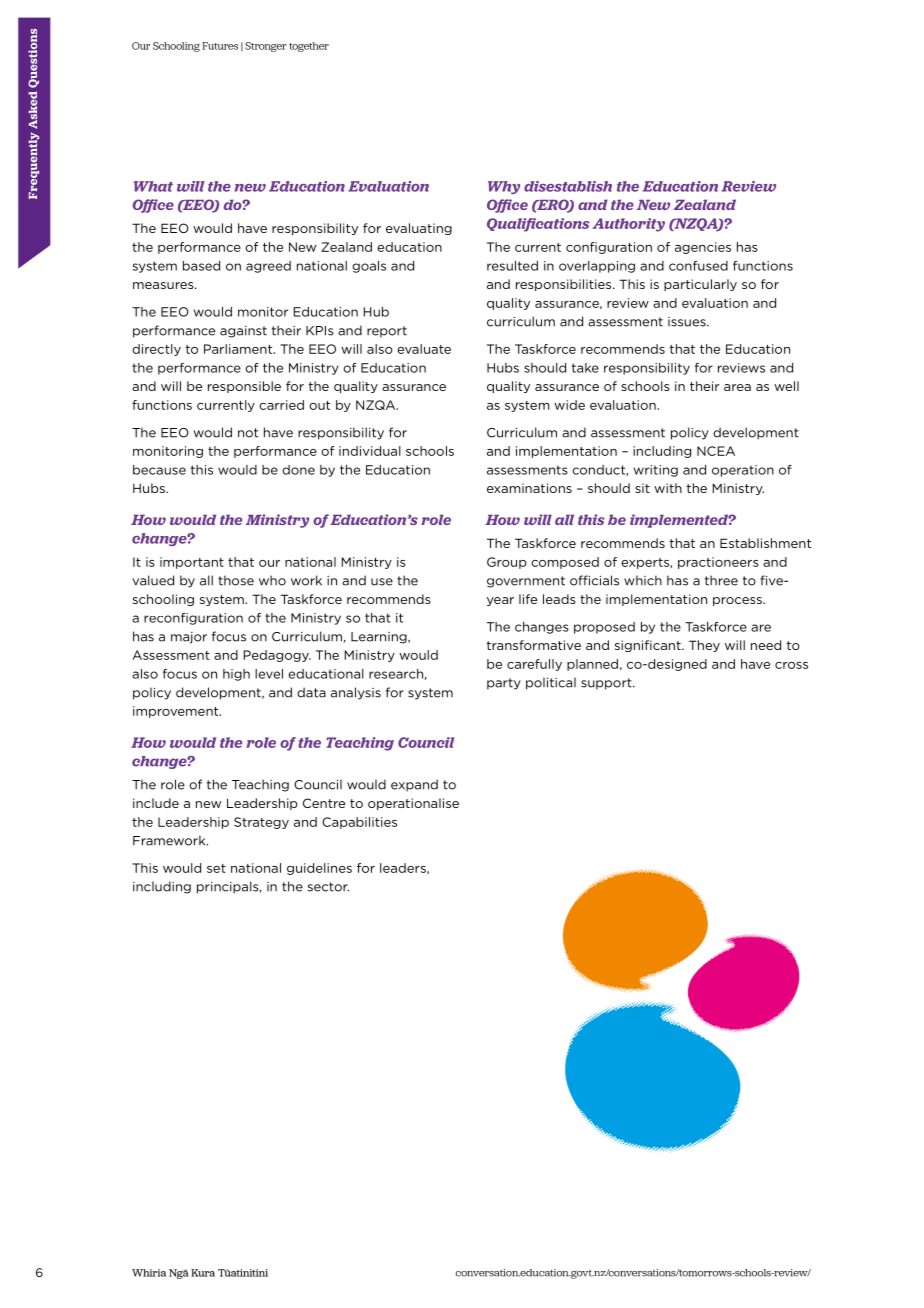 The image size is (924, 1308). I want to click on high, so click(236, 675).
